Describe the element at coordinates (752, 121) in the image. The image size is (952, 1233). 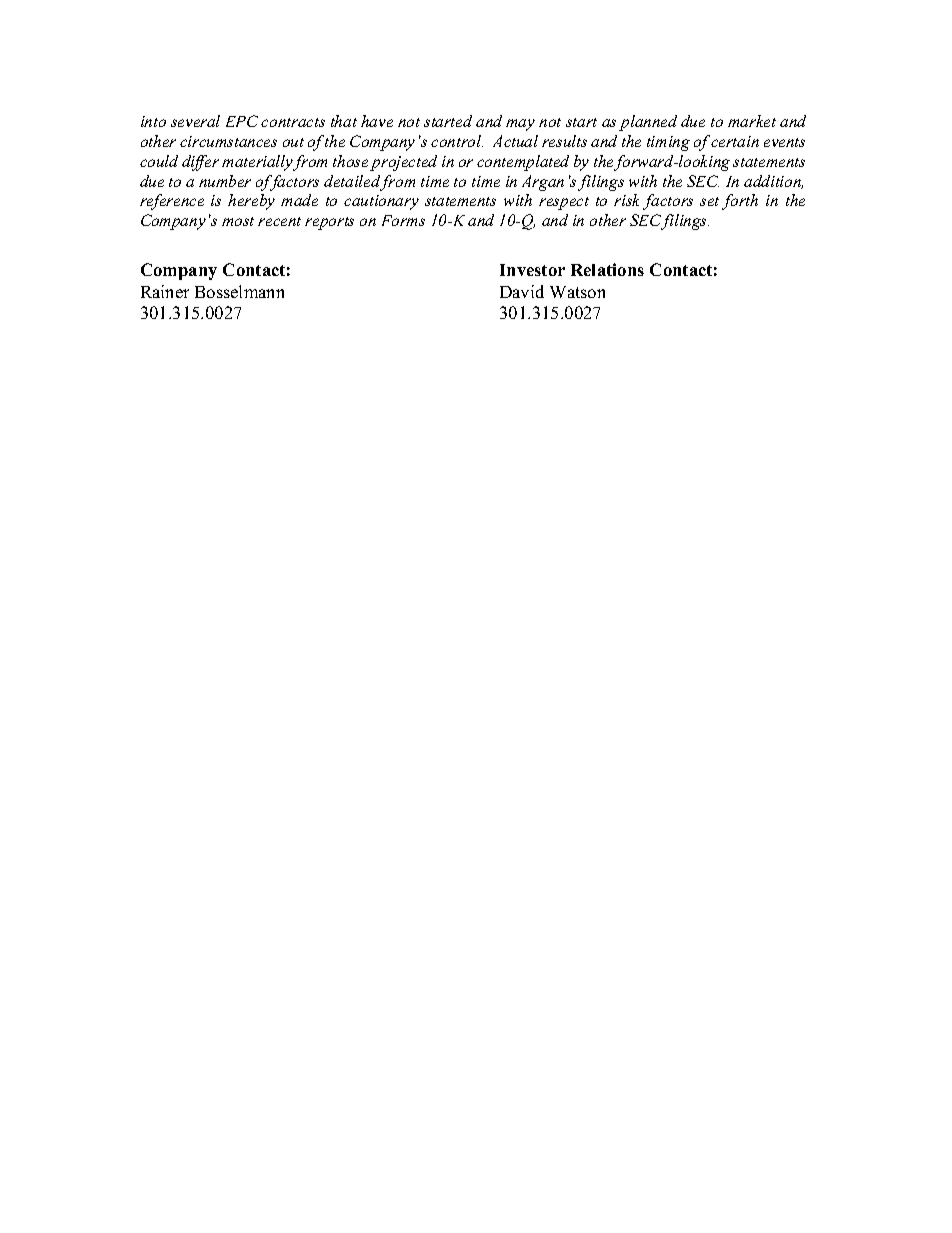
I see `market` at that location.
